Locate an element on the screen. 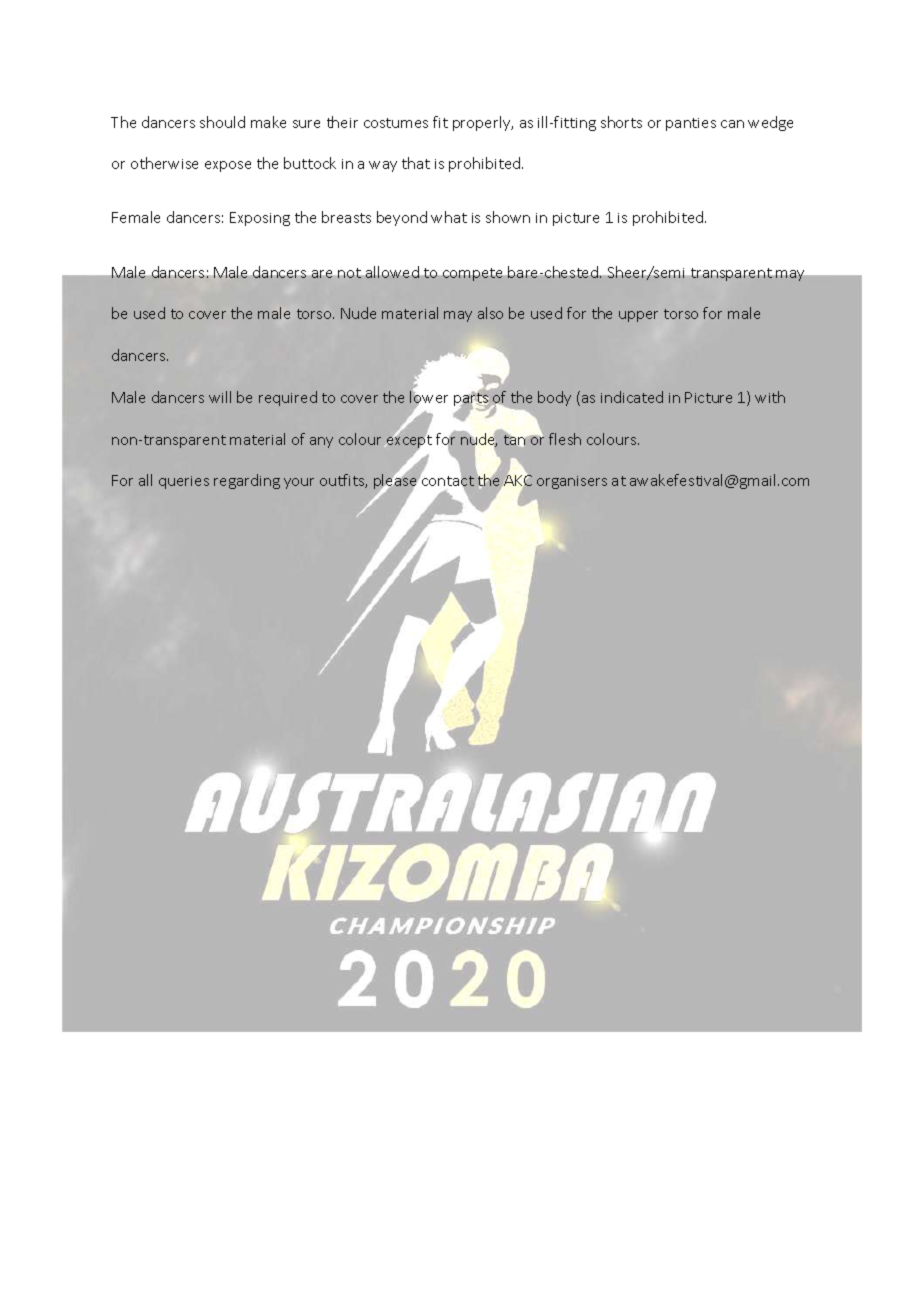 Image resolution: width=924 pixels, height=1308 pixels. will is located at coordinates (220, 397).
